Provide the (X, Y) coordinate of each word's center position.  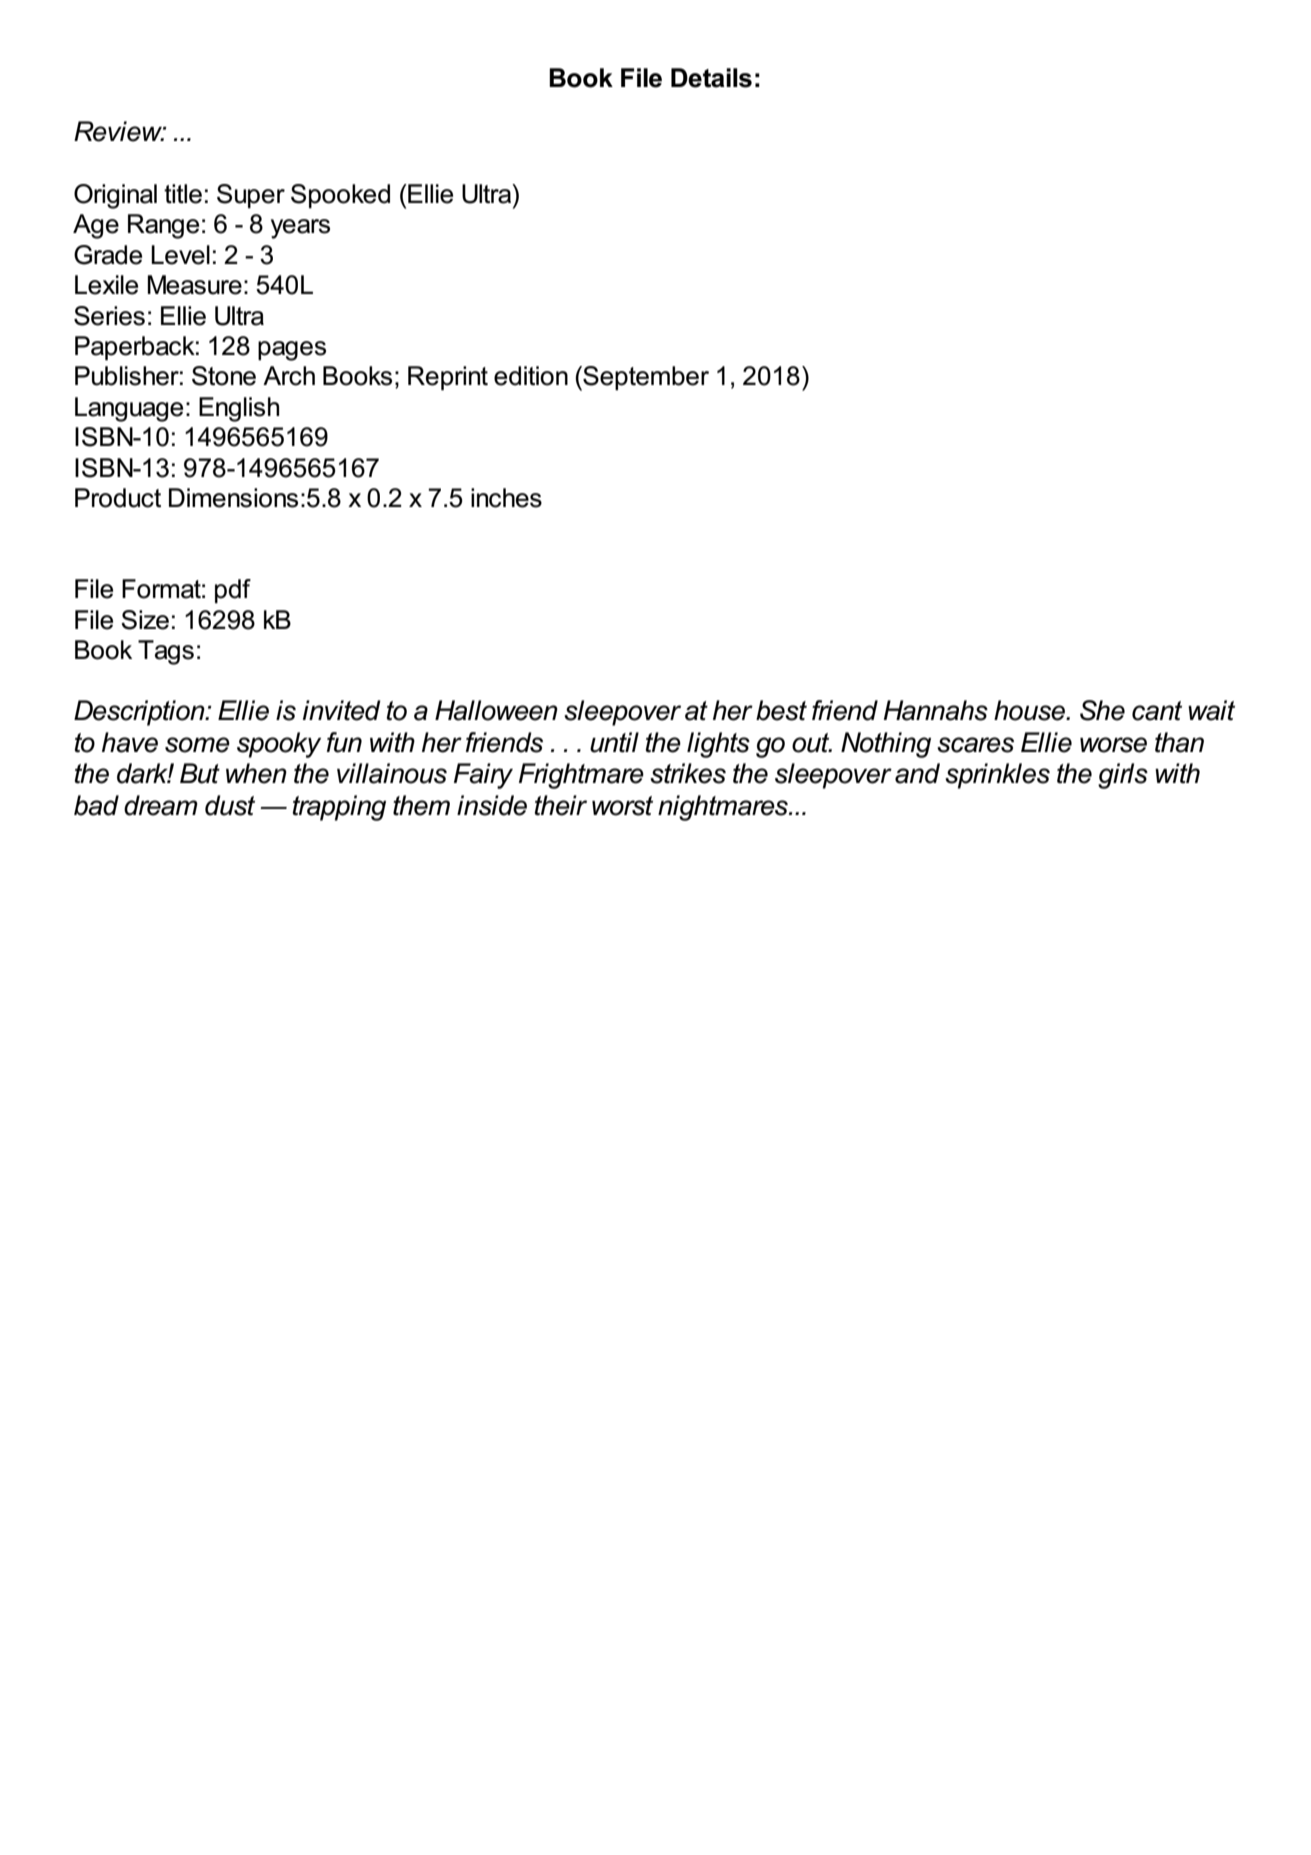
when (256, 773)
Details (711, 78)
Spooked (340, 196)
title (183, 194)
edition (531, 376)
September (645, 378)
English (239, 409)
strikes (688, 773)
